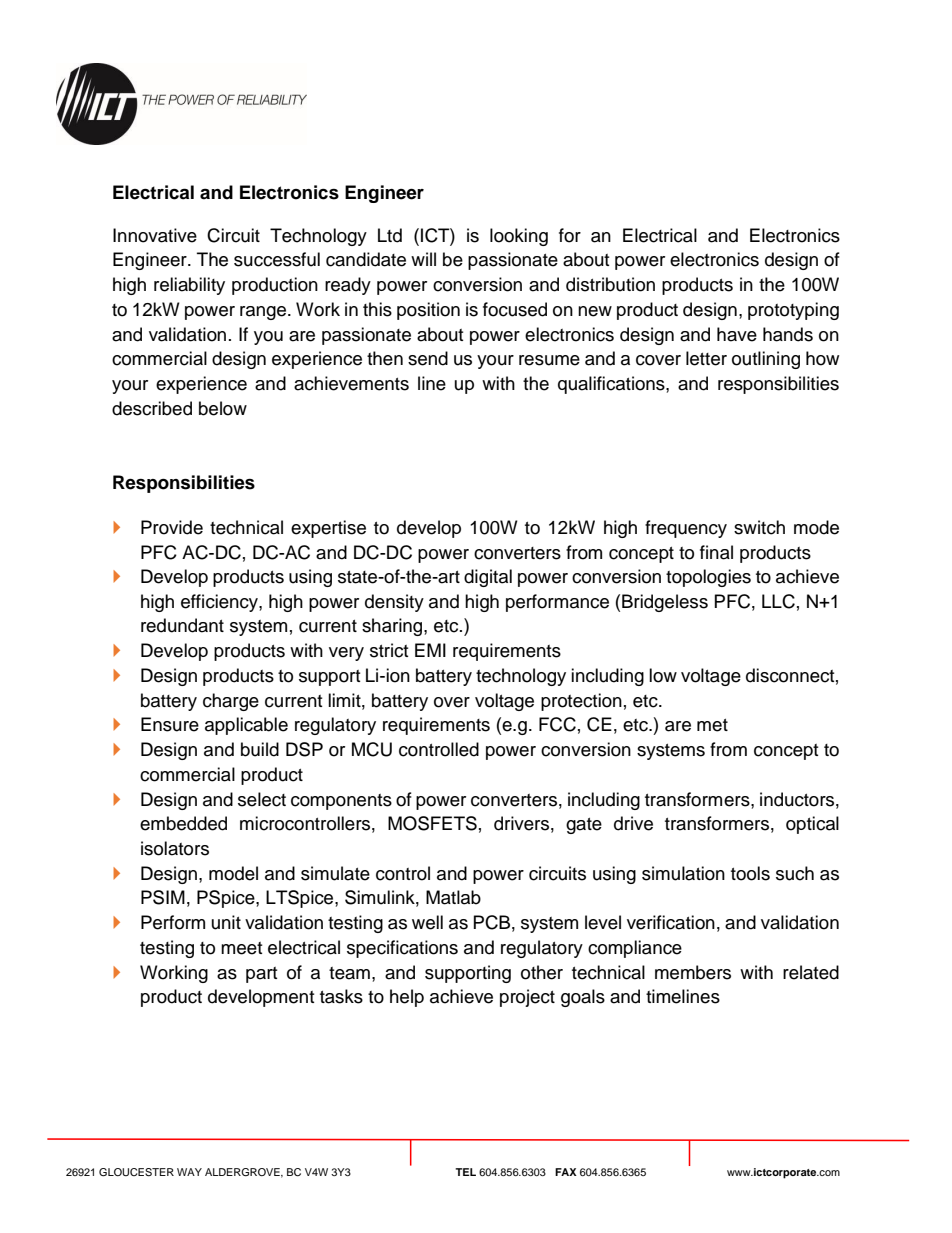  Describe the element at coordinates (189, 286) in the screenshot. I see `reliability` at that location.
